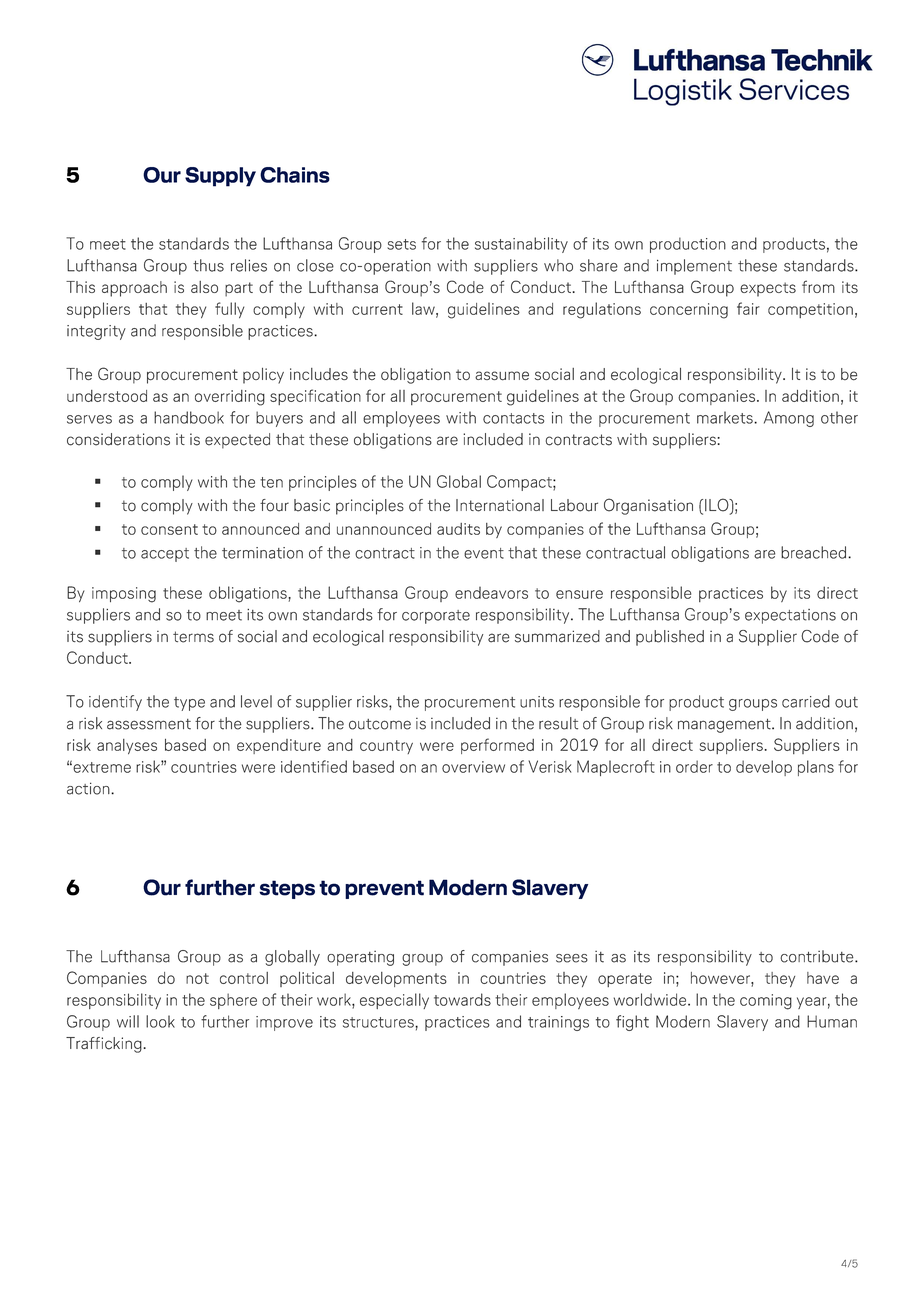  Describe the element at coordinates (694, 267) in the image. I see `implement` at that location.
